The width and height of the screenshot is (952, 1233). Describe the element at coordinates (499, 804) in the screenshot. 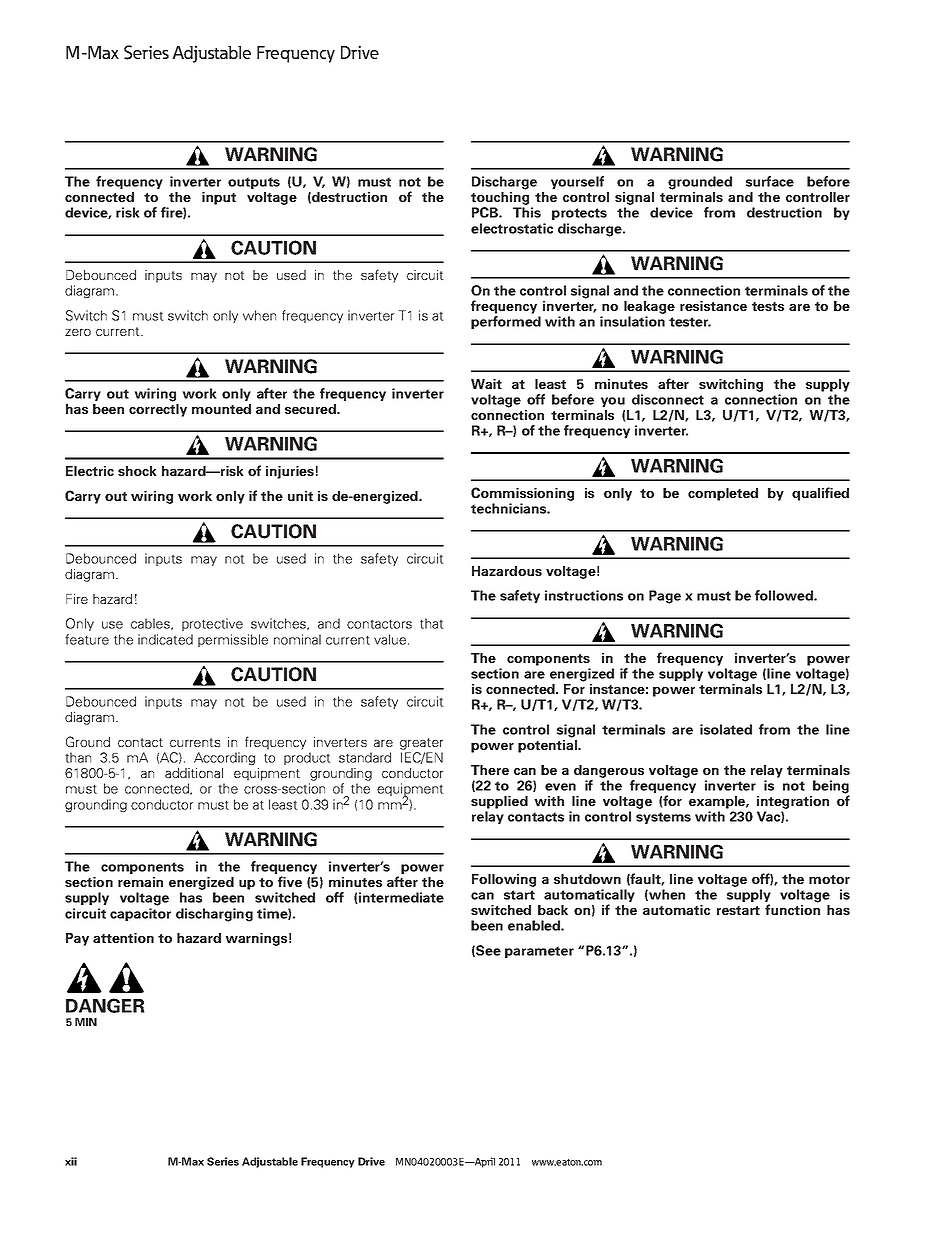

I see `supplied` at that location.
